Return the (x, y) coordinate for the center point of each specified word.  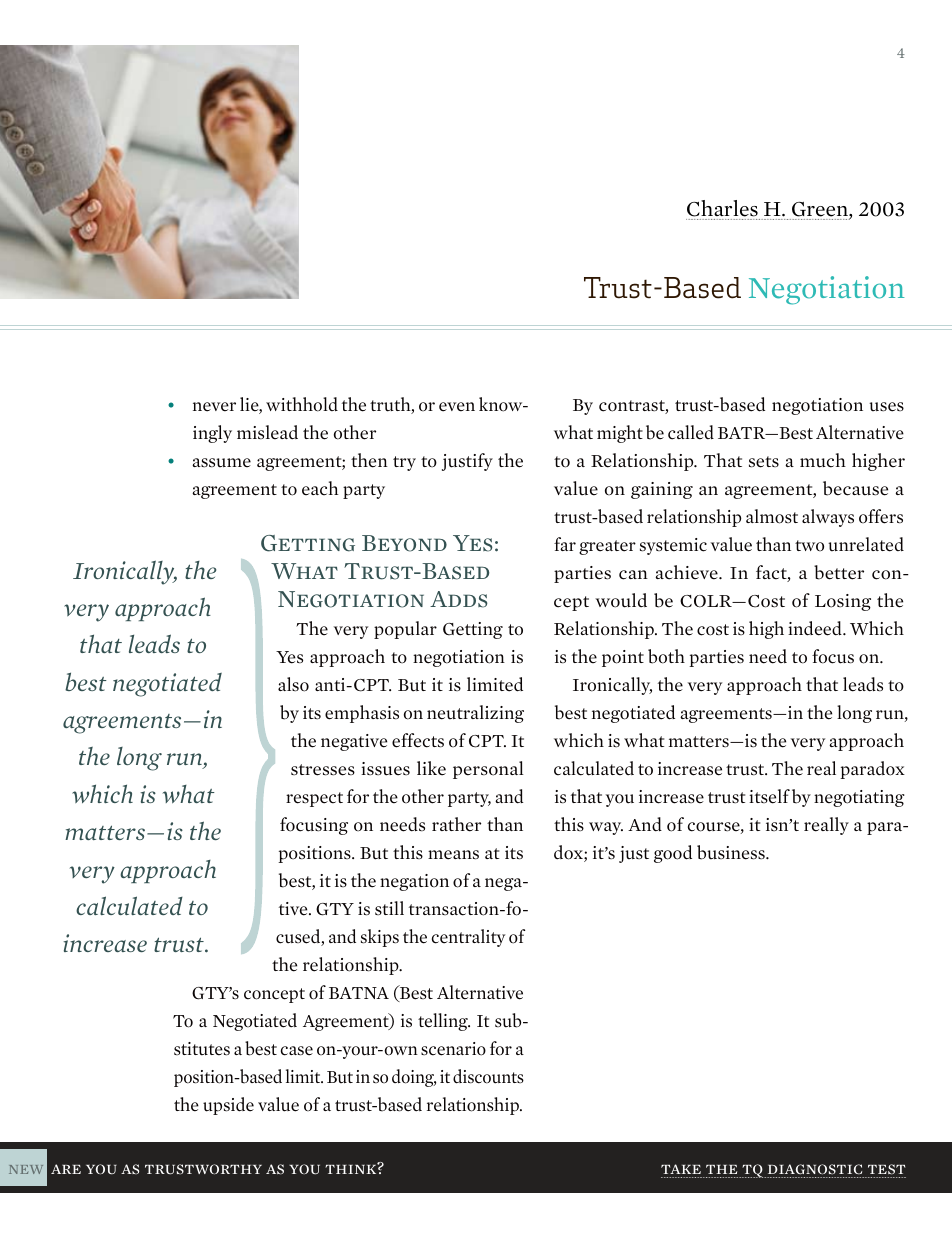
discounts (488, 1076)
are (66, 1169)
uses (886, 407)
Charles (722, 208)
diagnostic (815, 1169)
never (214, 407)
